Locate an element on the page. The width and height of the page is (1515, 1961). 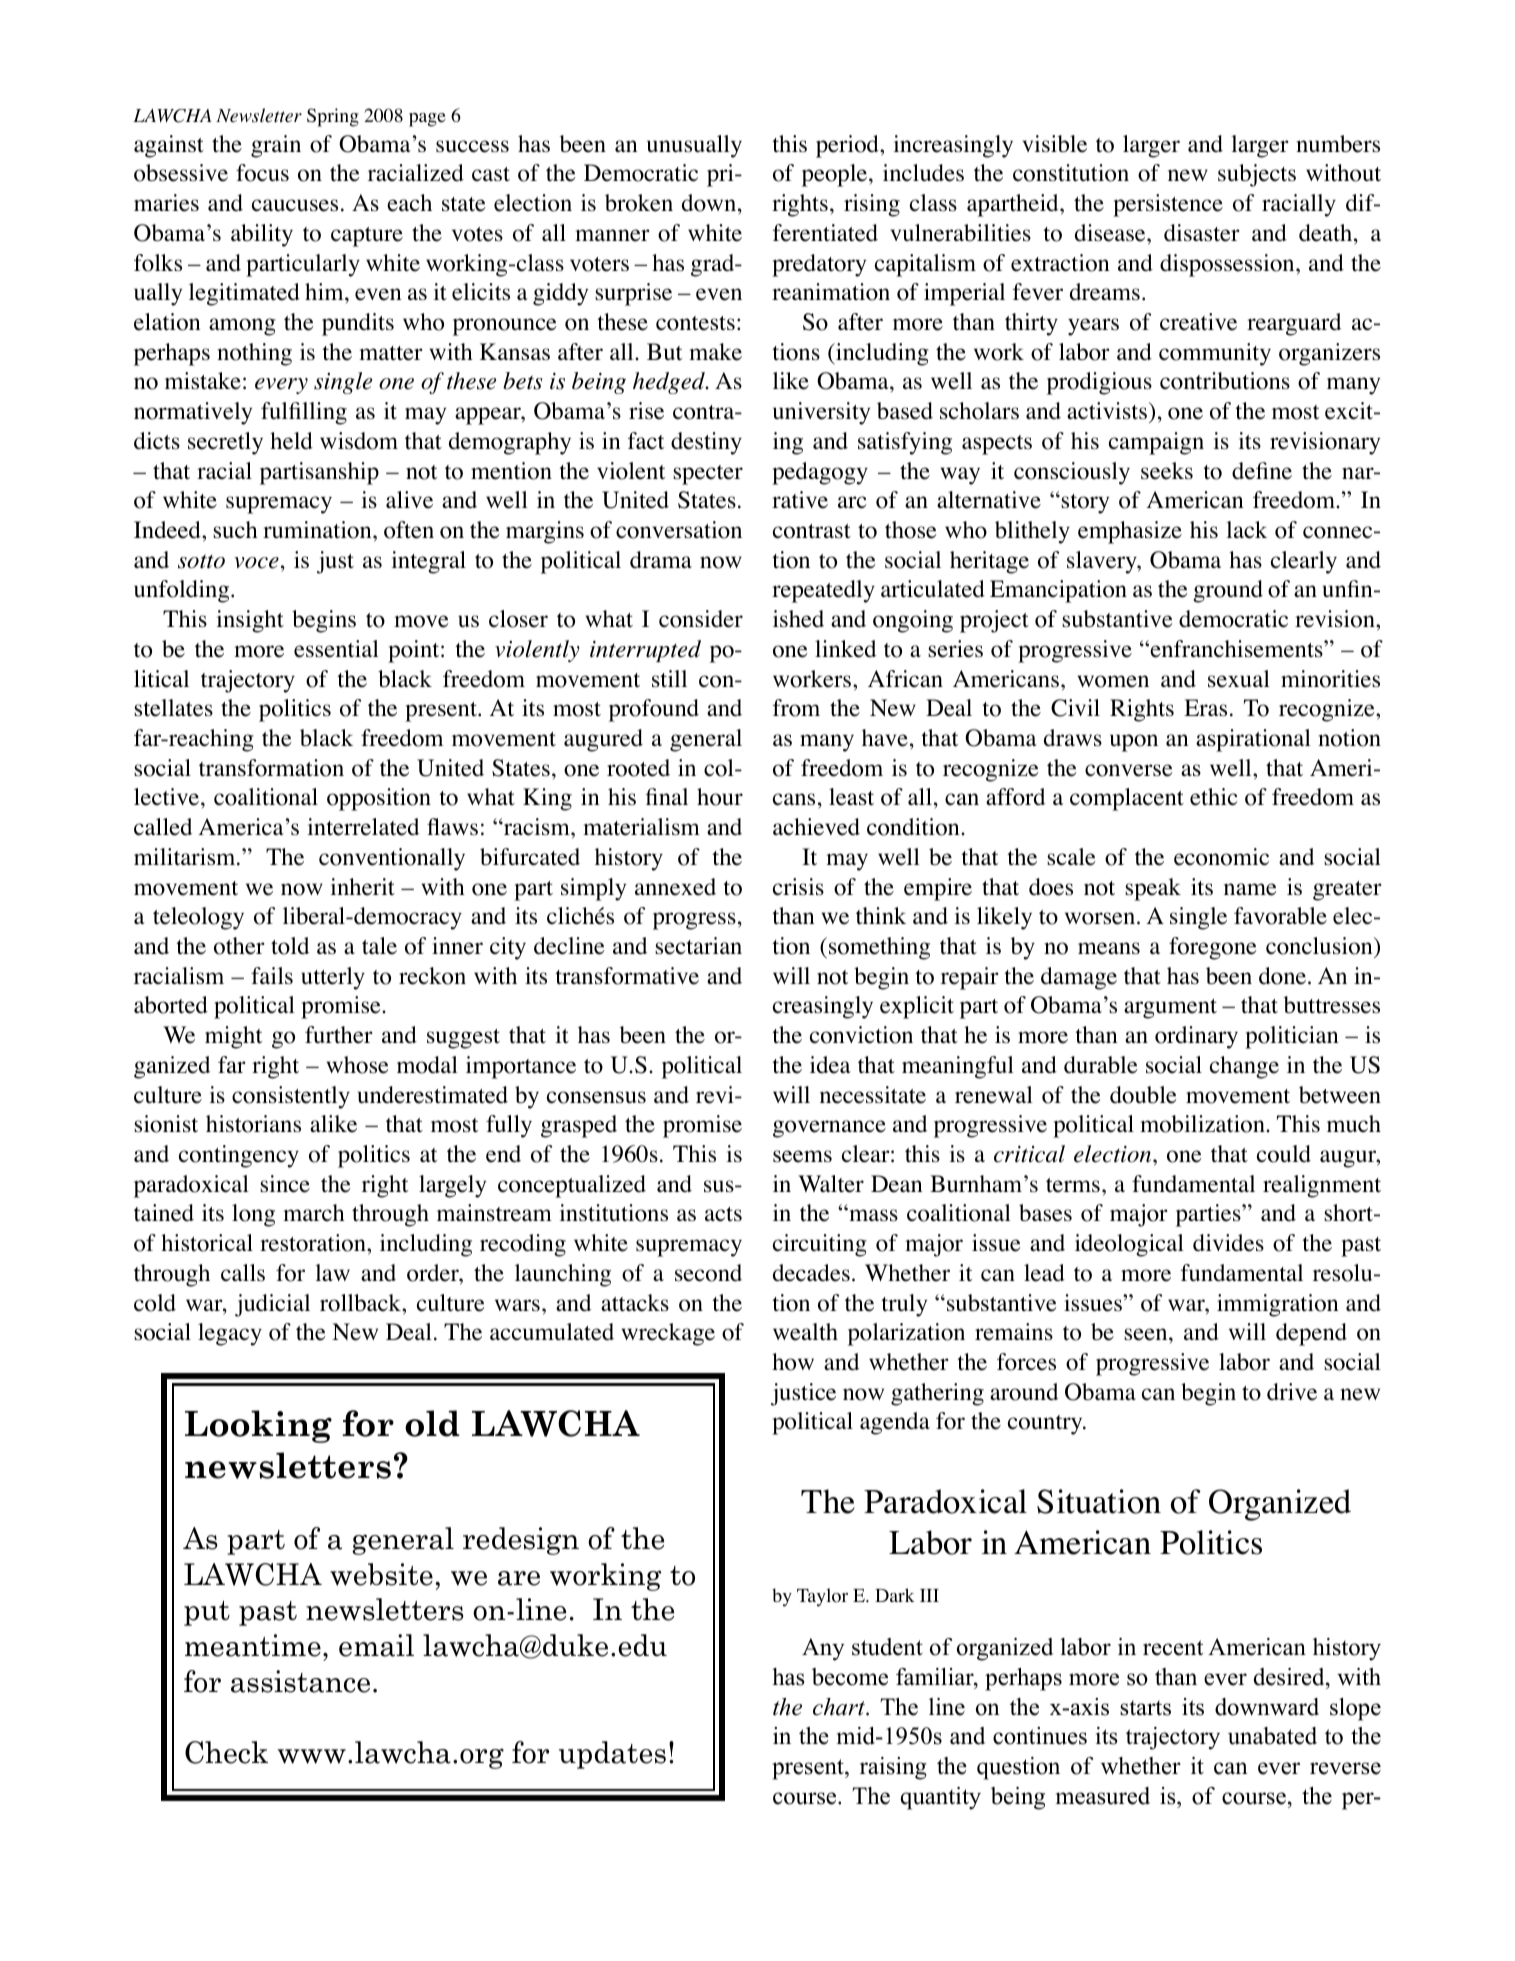
subjects is located at coordinates (1257, 175).
